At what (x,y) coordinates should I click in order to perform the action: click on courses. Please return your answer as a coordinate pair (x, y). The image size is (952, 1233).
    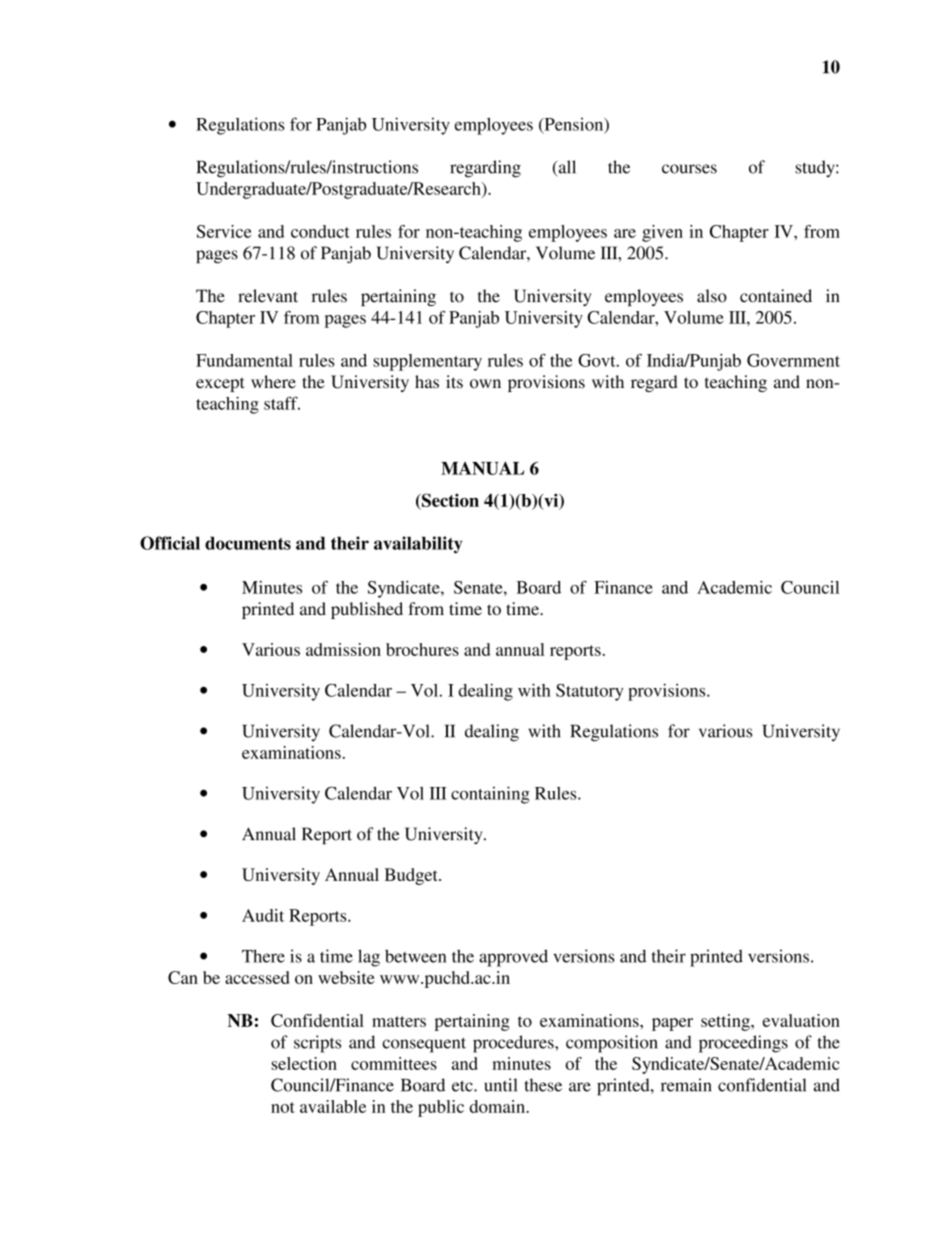
    Looking at the image, I should click on (689, 169).
